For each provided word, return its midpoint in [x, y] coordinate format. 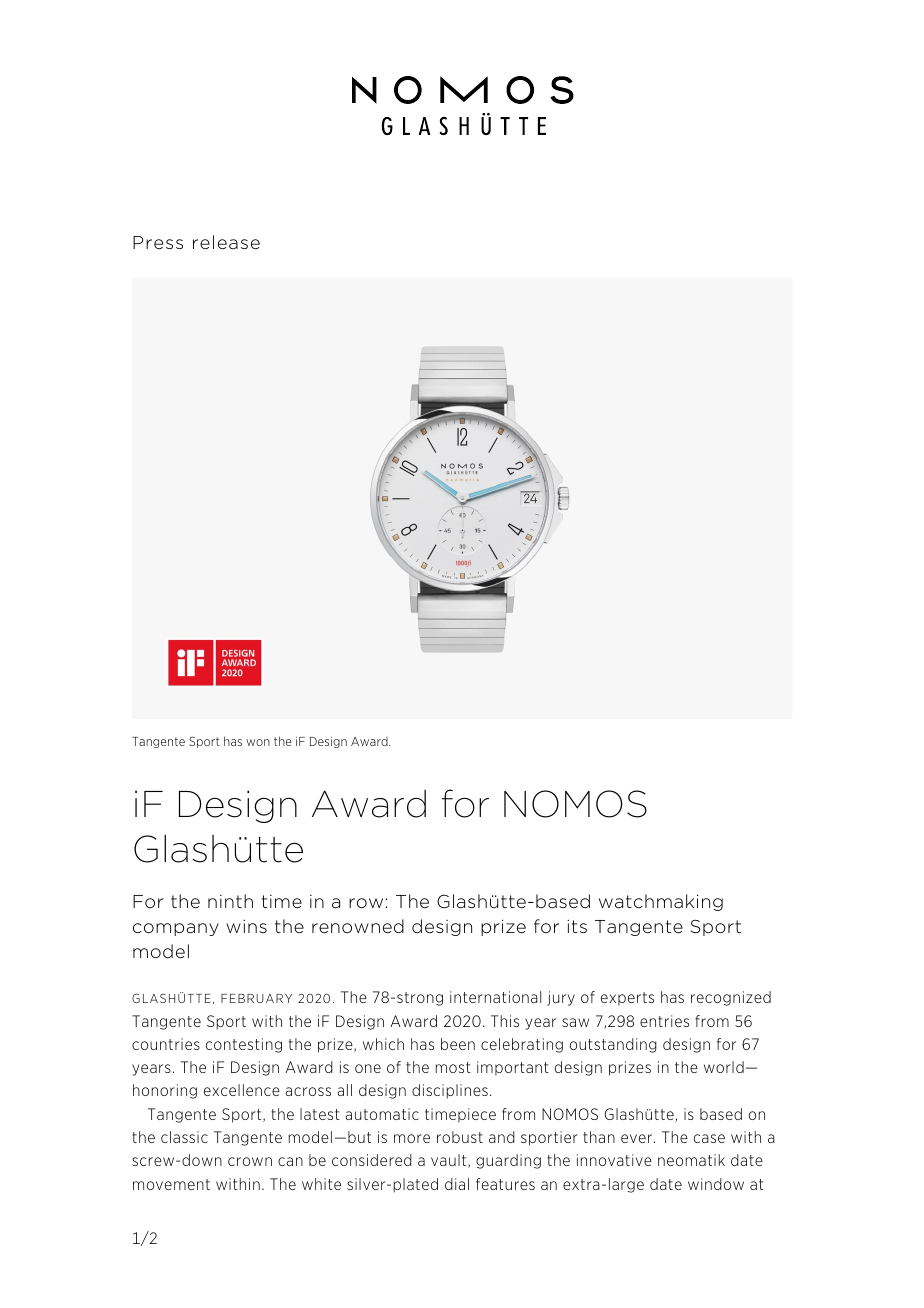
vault [450, 1161]
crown [250, 1161]
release [226, 242]
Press [158, 242]
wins [246, 926]
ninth [230, 901]
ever [638, 1138]
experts [627, 999]
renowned [358, 926]
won [258, 742]
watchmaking [661, 902]
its [577, 926]
